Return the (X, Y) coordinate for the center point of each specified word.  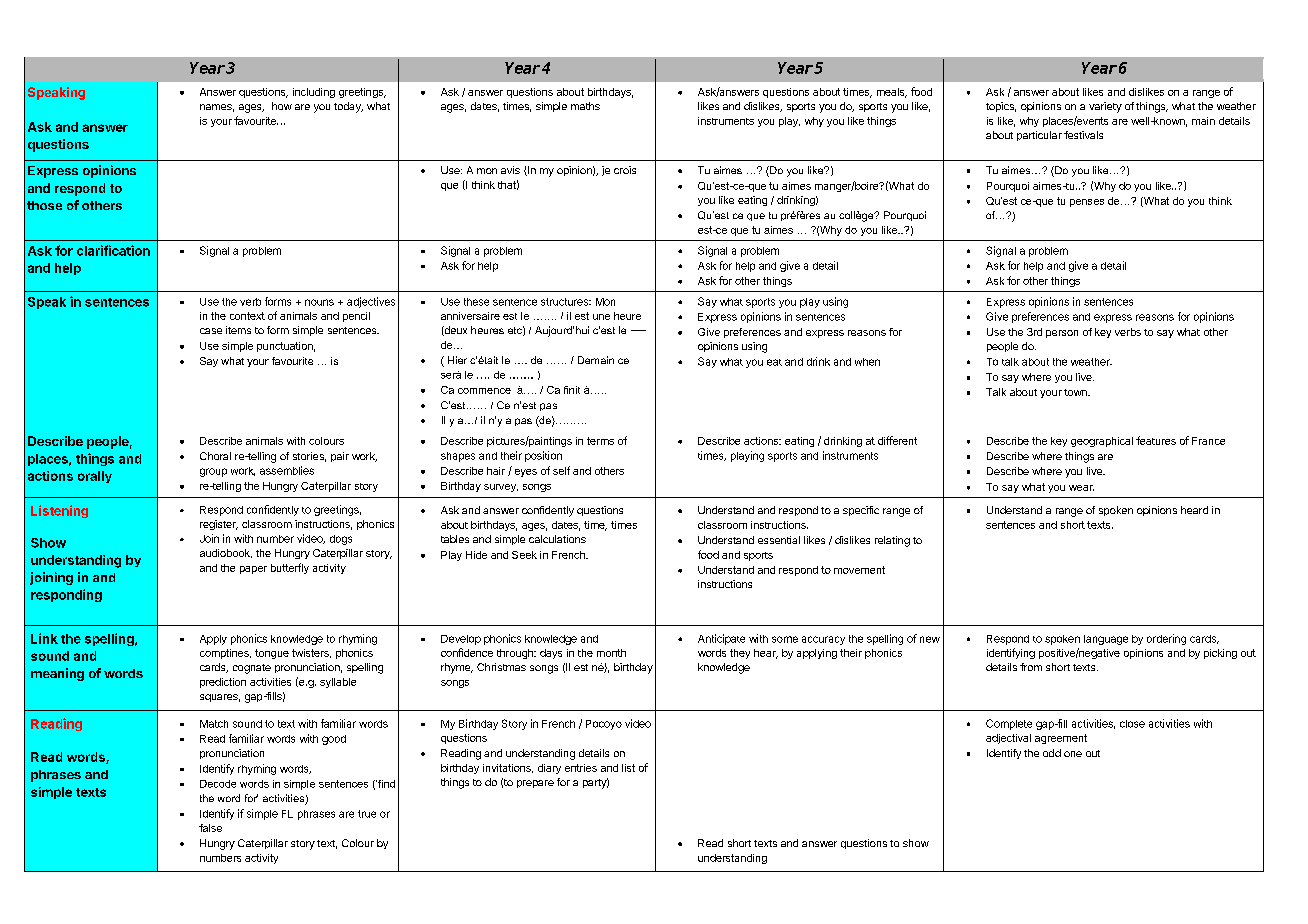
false (210, 828)
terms (600, 441)
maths (585, 106)
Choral (215, 456)
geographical (1102, 442)
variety (1105, 107)
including (314, 93)
